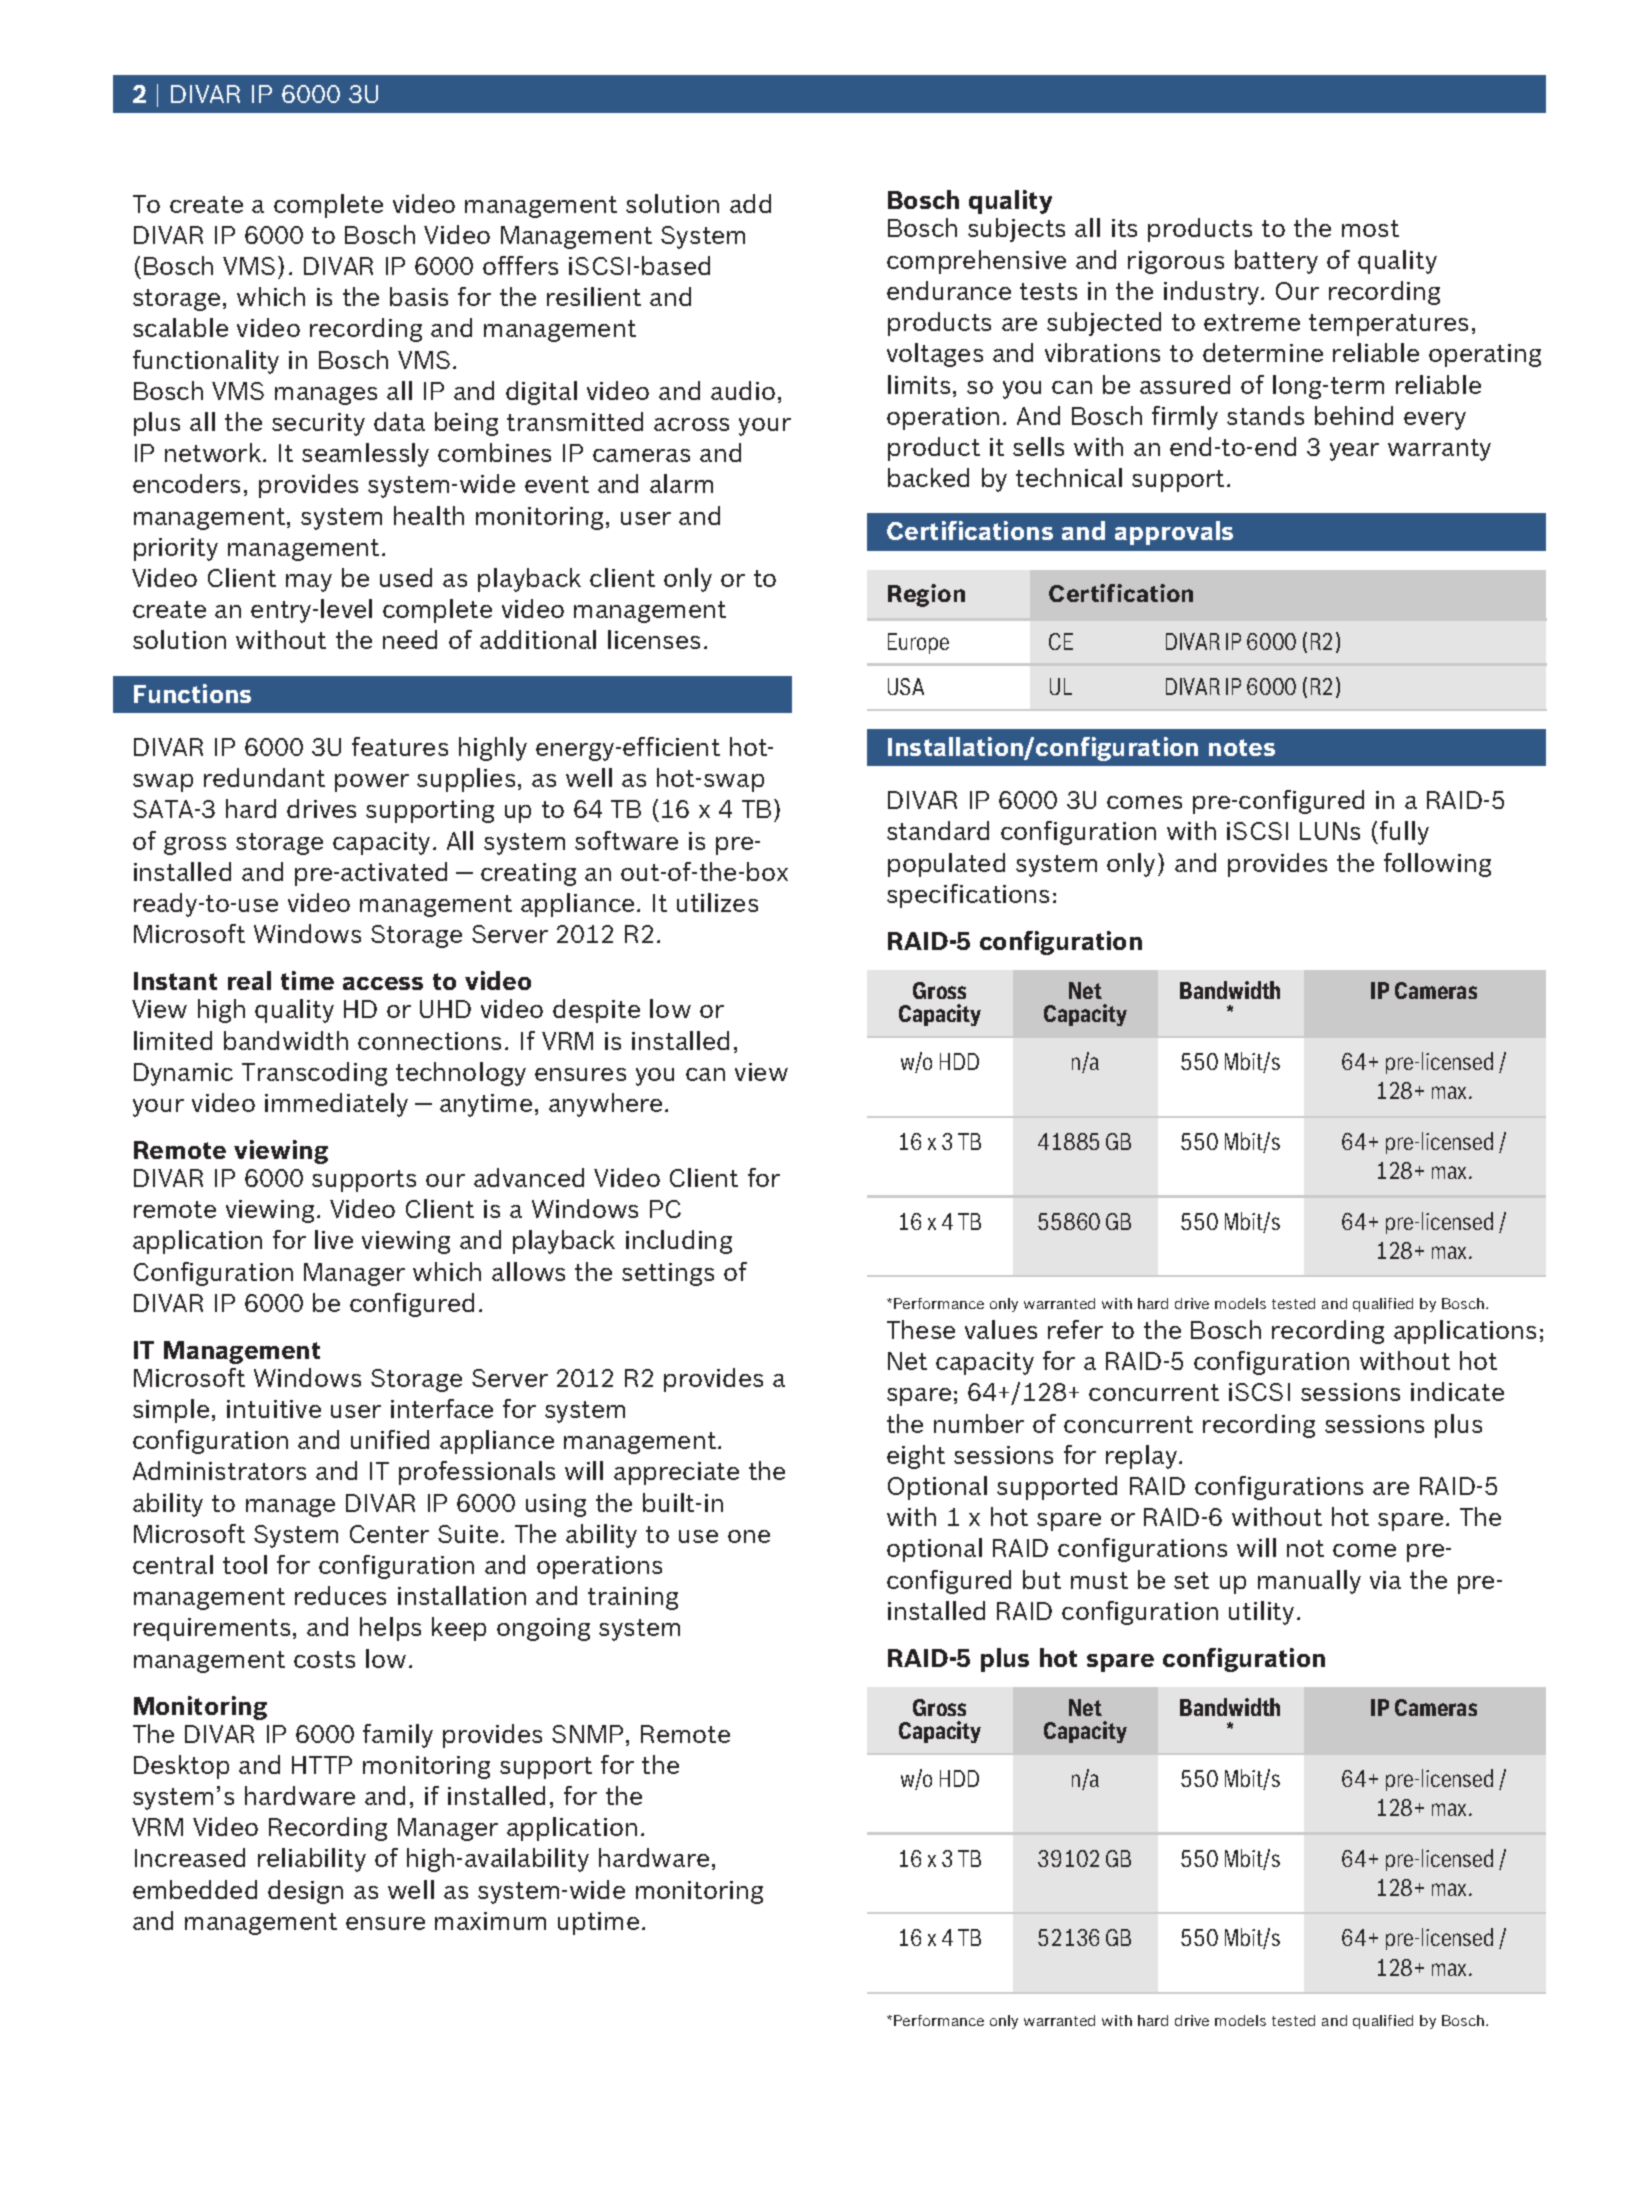 The width and height of the document is (1650, 2200). What do you see at coordinates (1437, 865) in the document?
I see `following` at bounding box center [1437, 865].
